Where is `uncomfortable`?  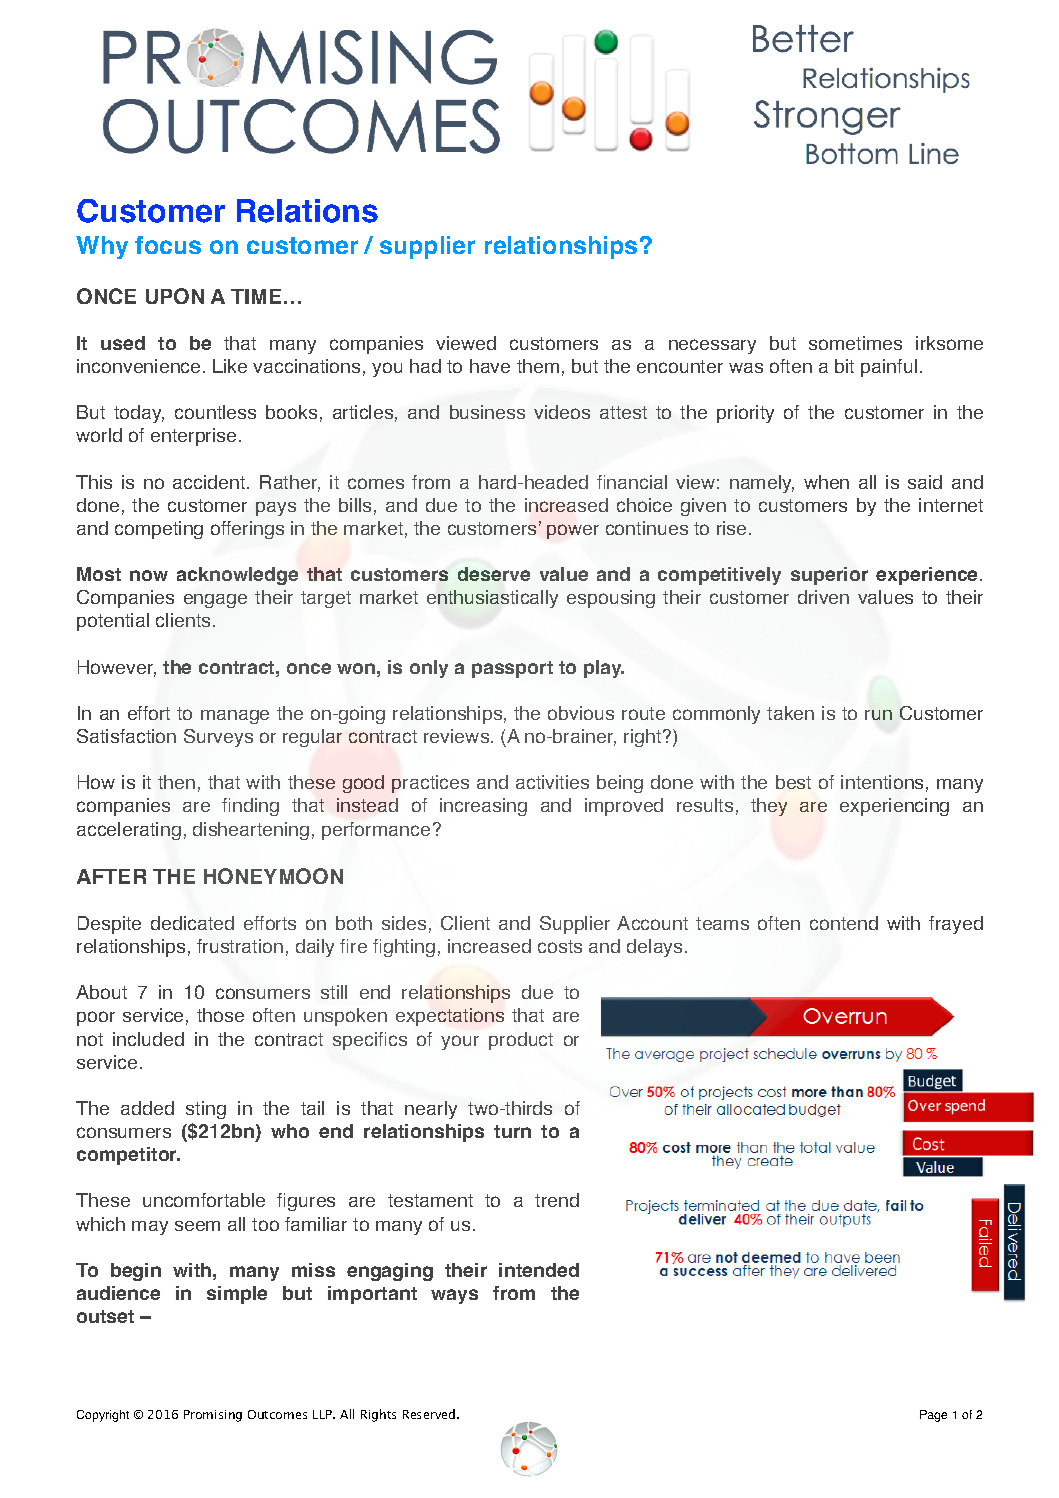
uncomfortable is located at coordinates (204, 1200).
